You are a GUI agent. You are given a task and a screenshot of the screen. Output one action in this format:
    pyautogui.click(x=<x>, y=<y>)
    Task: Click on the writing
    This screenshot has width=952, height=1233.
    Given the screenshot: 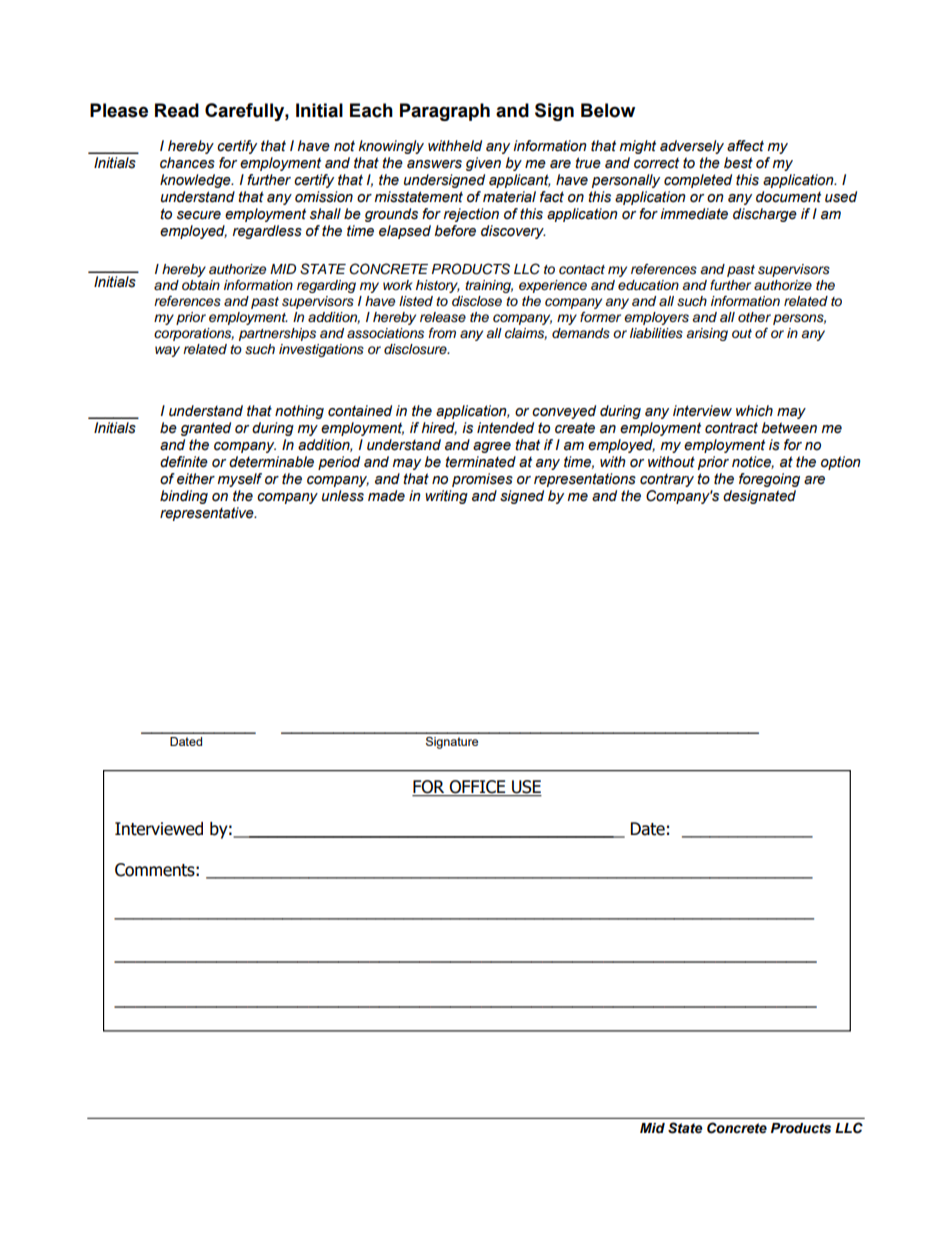 What is the action you would take?
    pyautogui.click(x=446, y=497)
